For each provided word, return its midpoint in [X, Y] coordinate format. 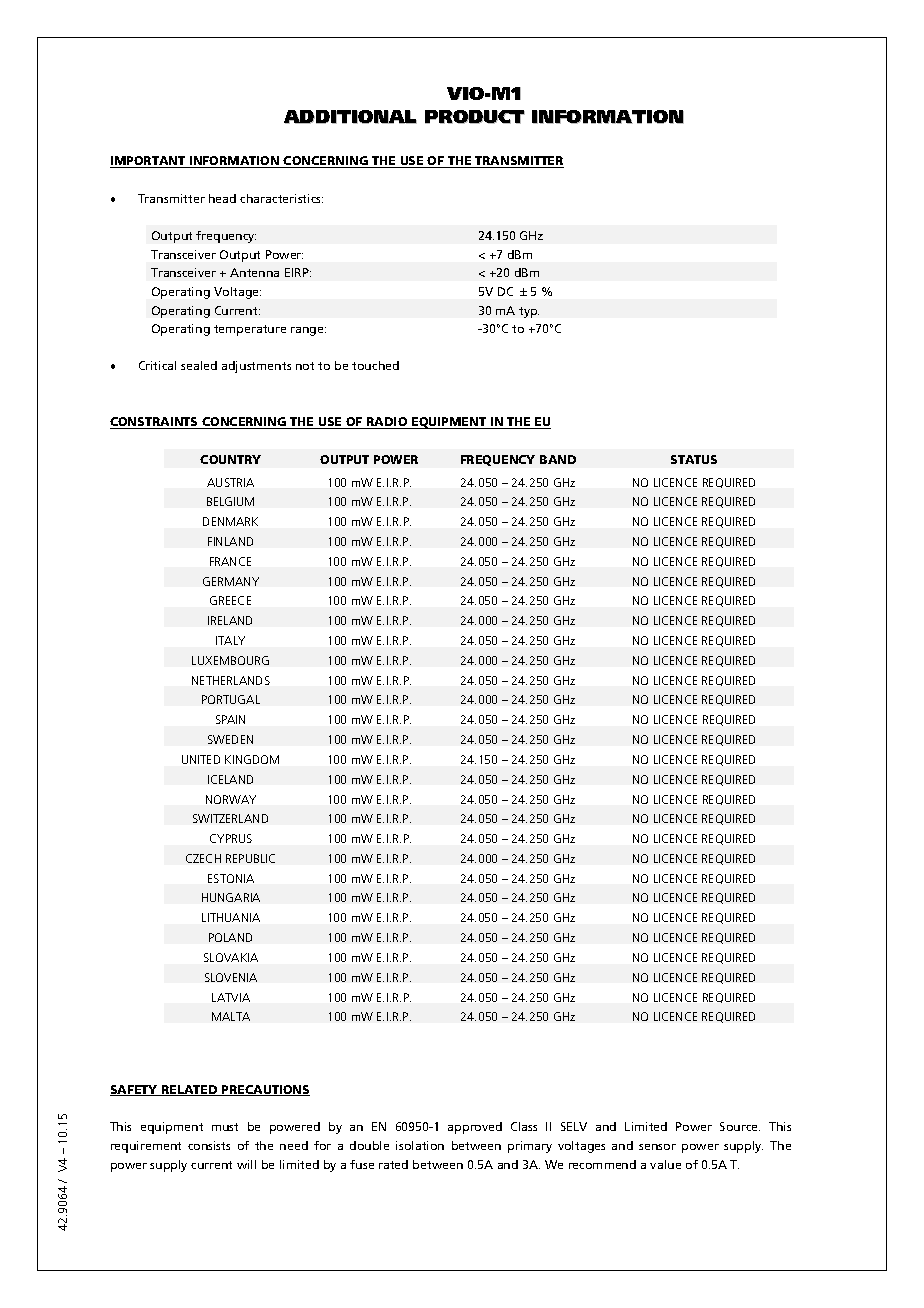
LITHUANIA [231, 917]
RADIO [387, 423]
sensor [657, 1147]
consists [209, 1145]
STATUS [694, 459]
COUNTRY [230, 459]
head [222, 198]
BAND [558, 459]
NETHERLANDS [231, 680]
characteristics [281, 198]
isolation [420, 1145]
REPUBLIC [250, 858]
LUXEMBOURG [230, 660]
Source [740, 1126]
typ [529, 312]
